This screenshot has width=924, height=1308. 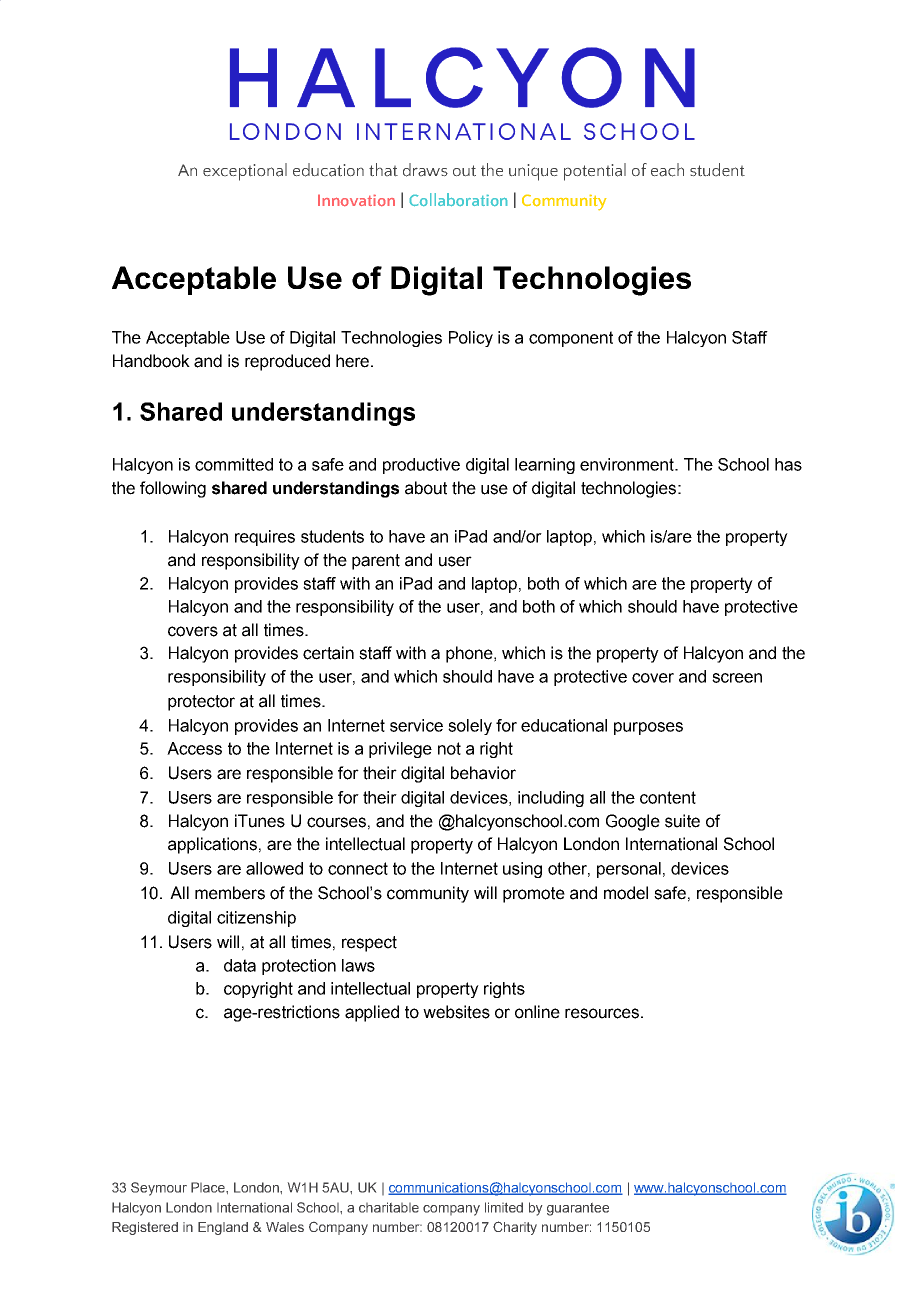 What do you see at coordinates (667, 170) in the screenshot?
I see `each` at bounding box center [667, 170].
